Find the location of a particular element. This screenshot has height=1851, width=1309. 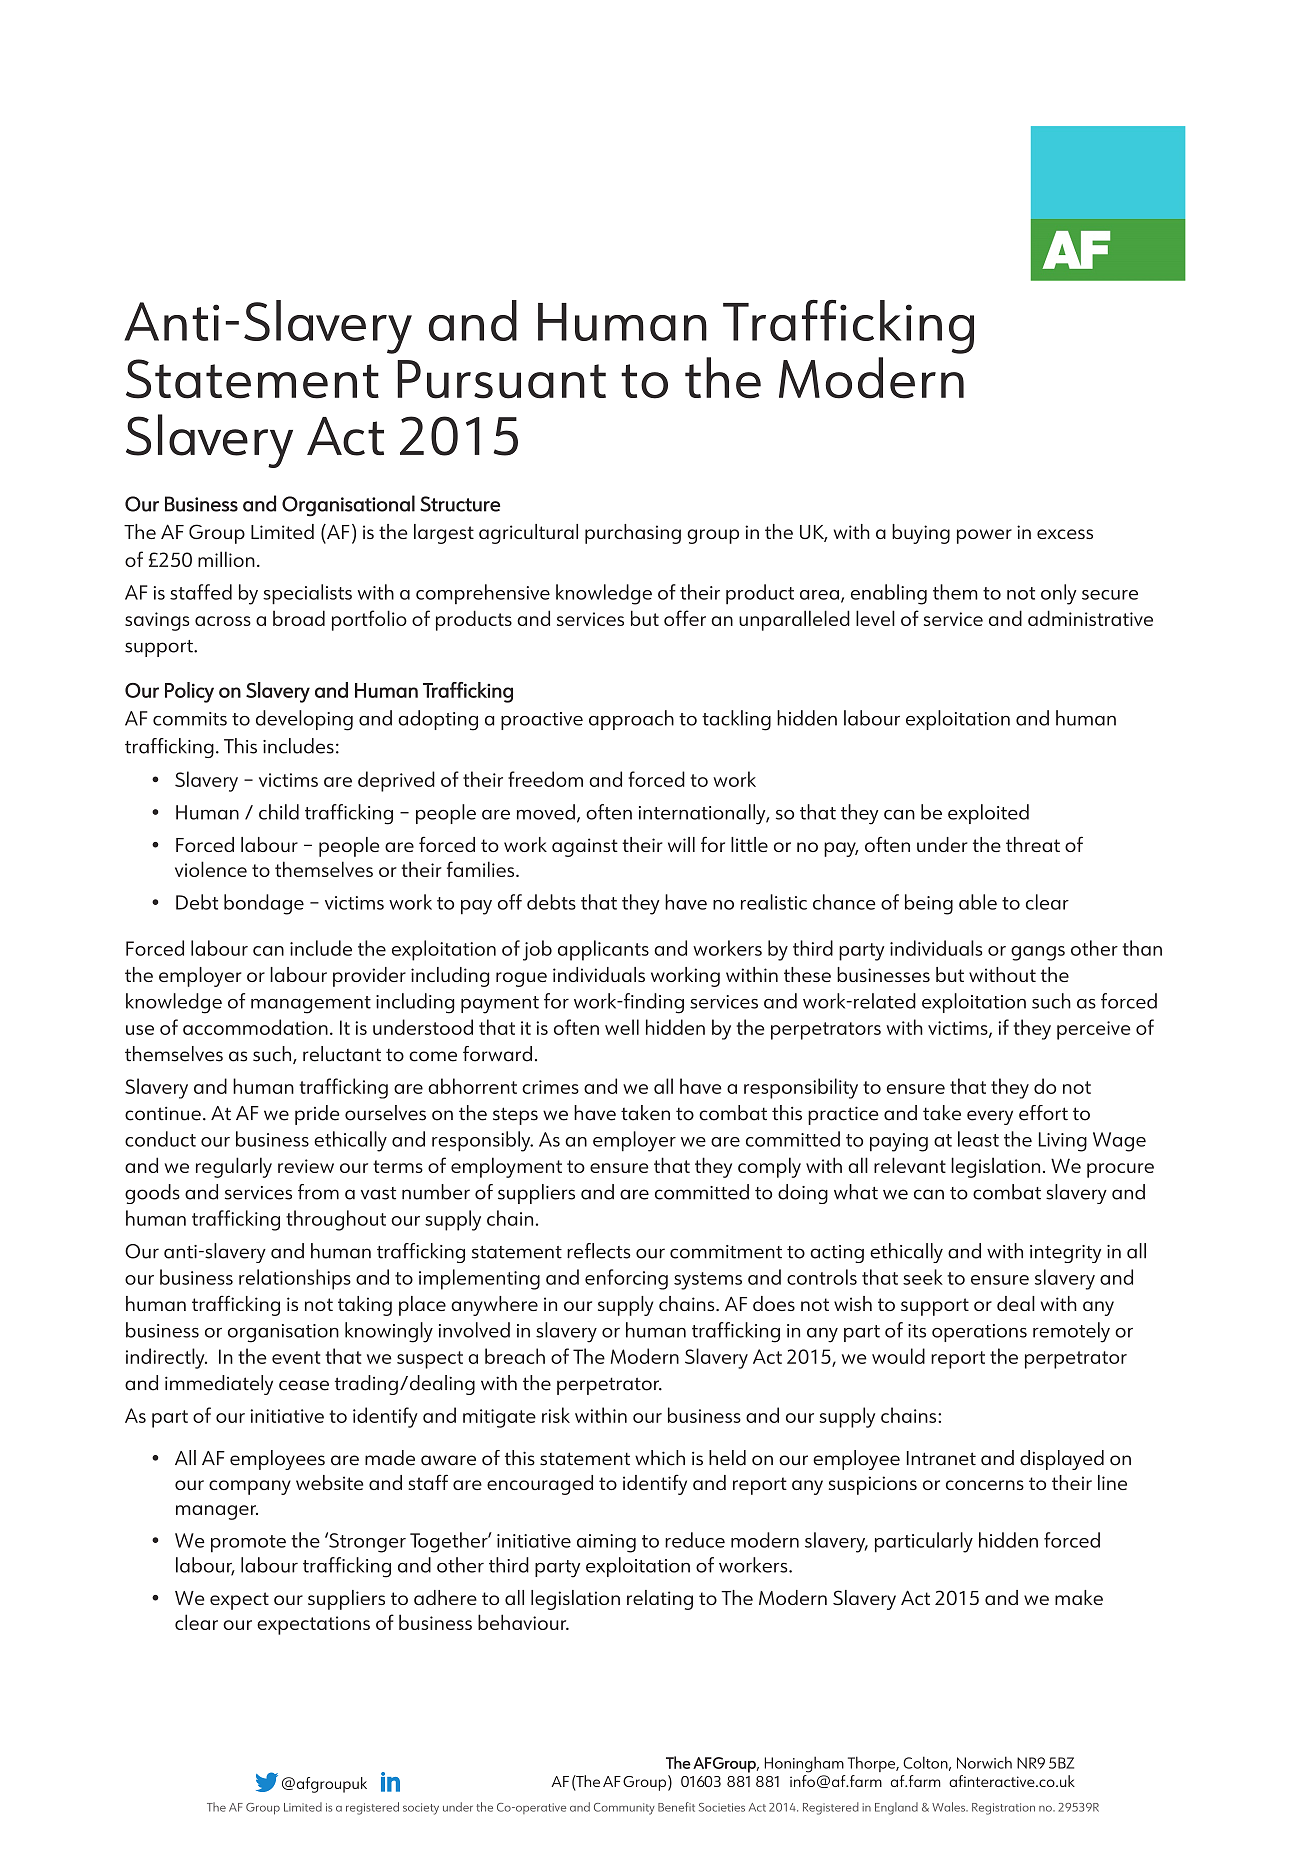

crimes is located at coordinates (550, 1087).
